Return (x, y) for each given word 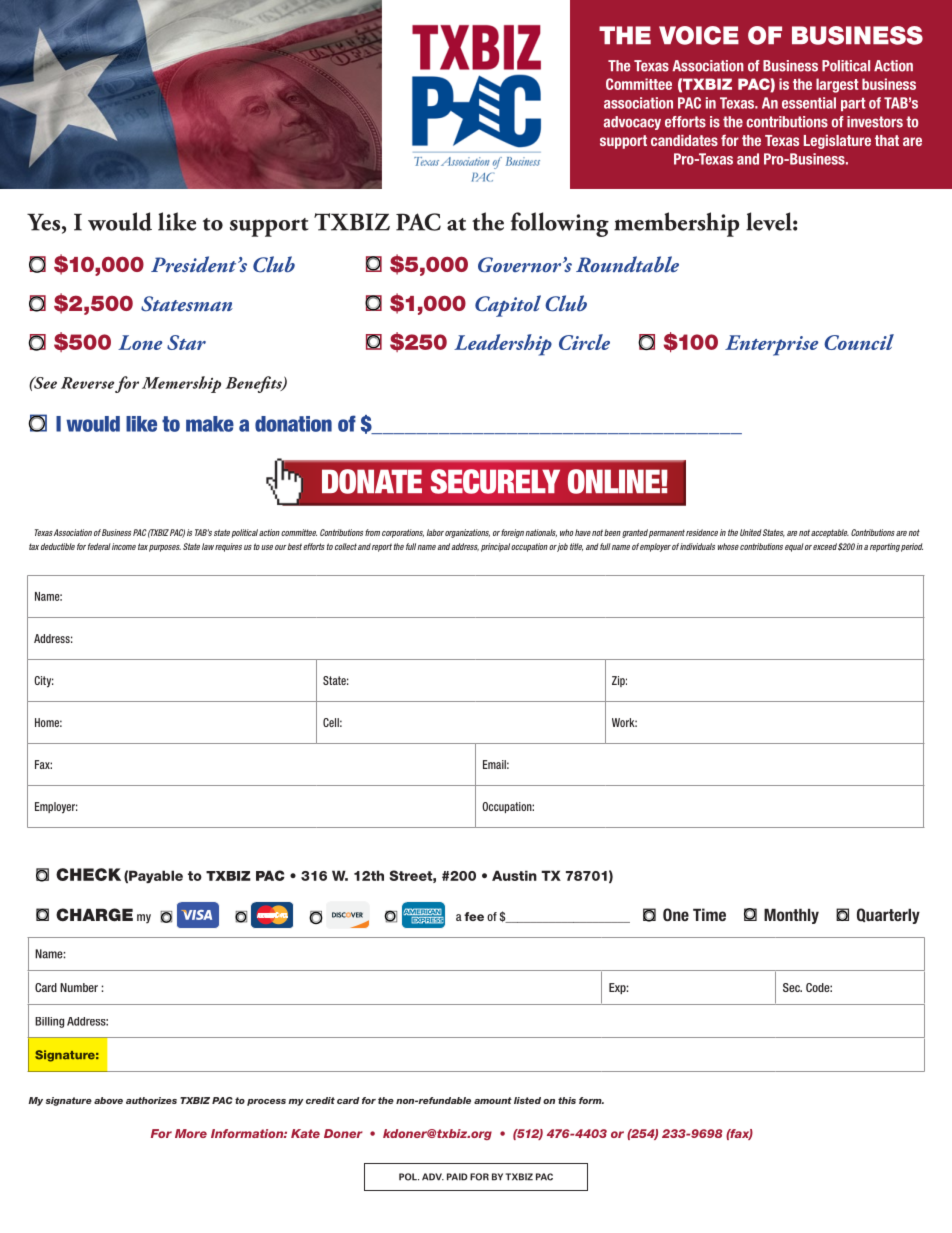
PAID (457, 1177)
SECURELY (495, 481)
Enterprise (772, 345)
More (191, 1133)
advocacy (632, 123)
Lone (140, 342)
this (567, 1100)
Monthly (791, 916)
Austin (514, 875)
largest (837, 85)
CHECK (88, 874)
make (210, 424)
